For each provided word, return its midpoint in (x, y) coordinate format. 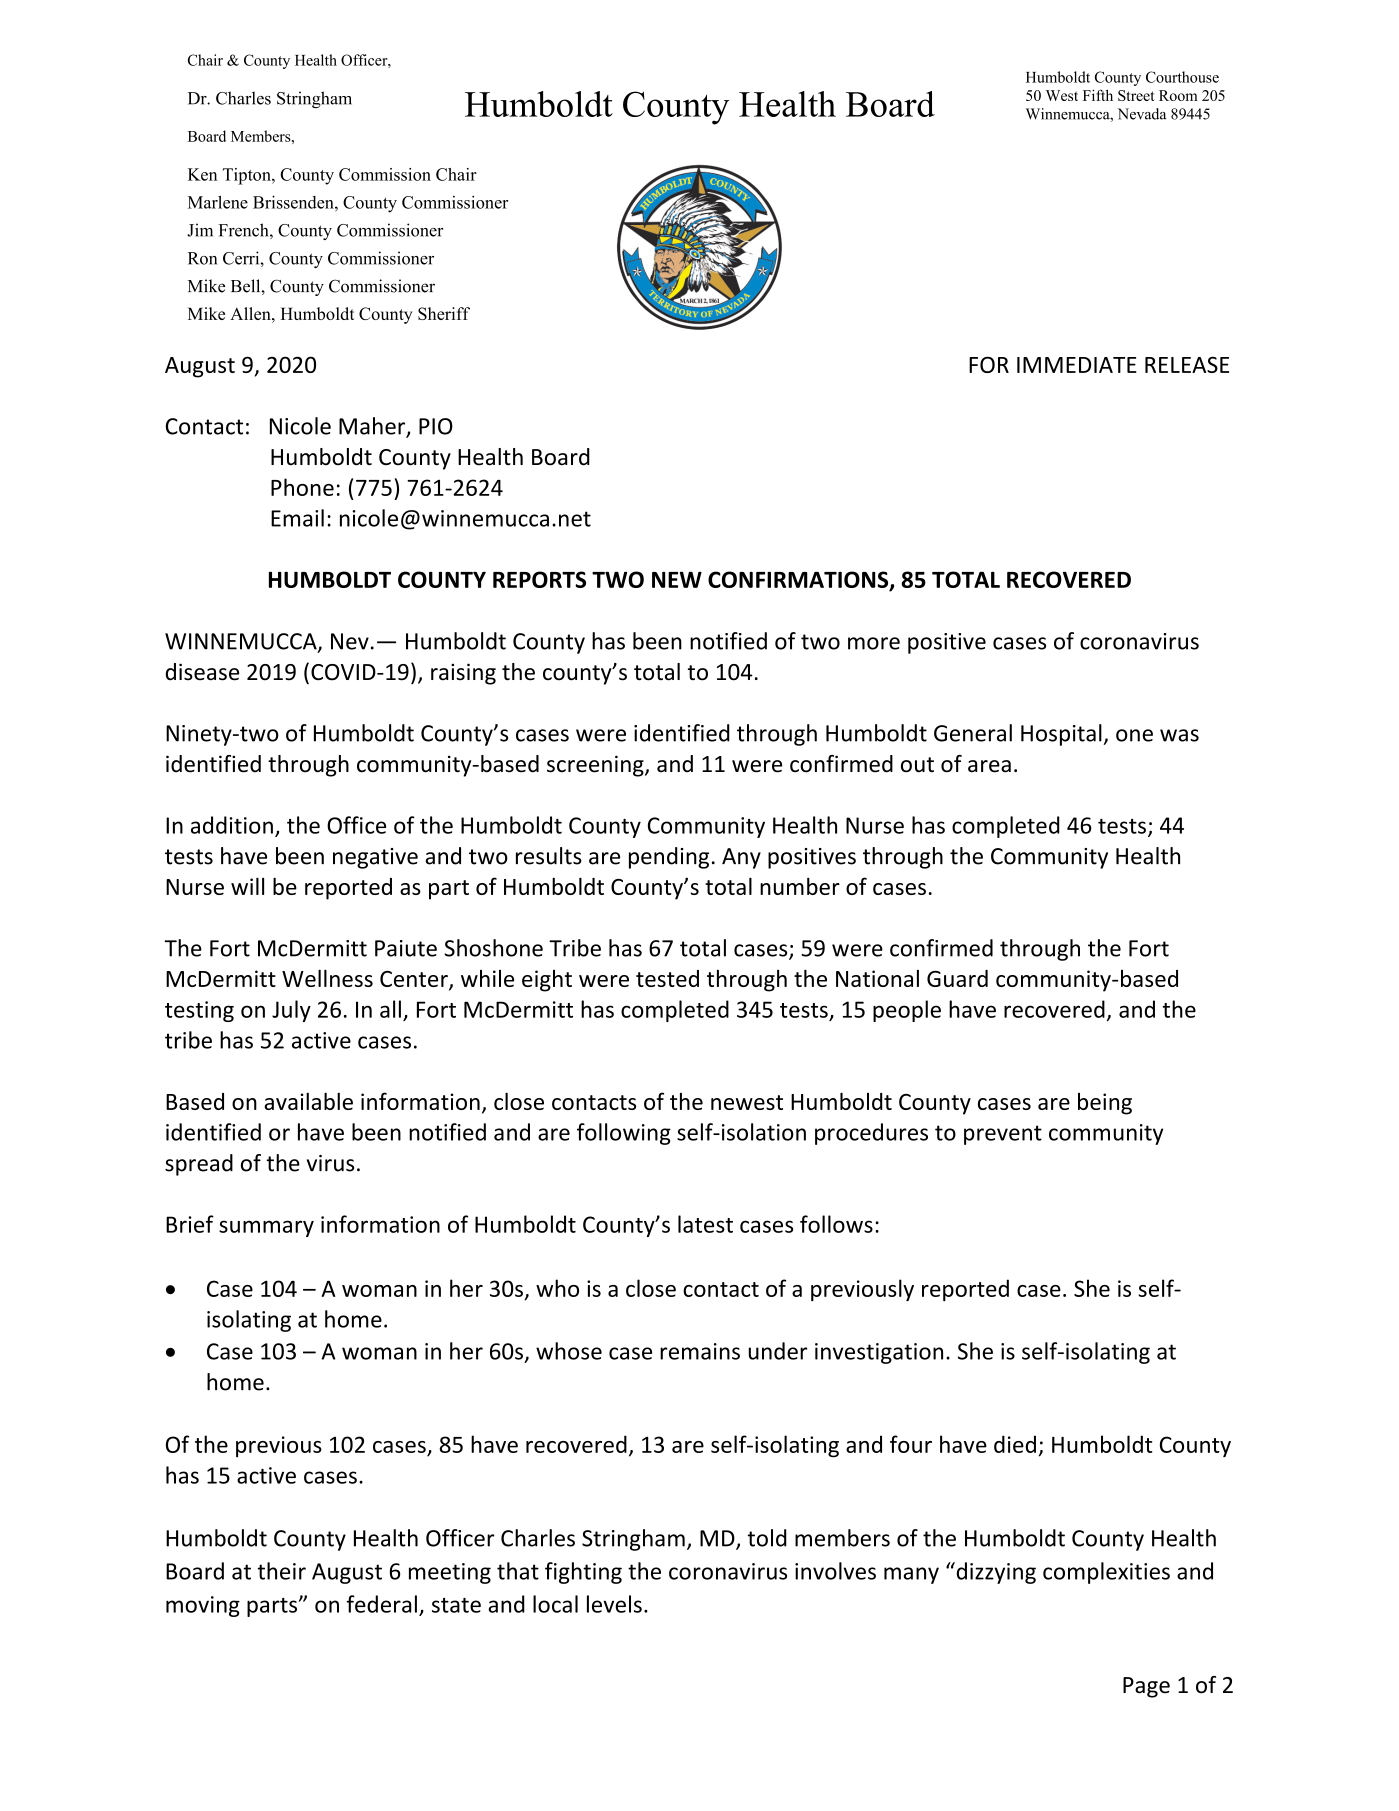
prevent (1003, 1135)
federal (382, 1604)
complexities (1106, 1573)
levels (614, 1604)
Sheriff (444, 313)
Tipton (248, 176)
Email (297, 518)
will (247, 886)
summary (266, 1228)
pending (669, 858)
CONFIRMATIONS (799, 580)
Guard (957, 978)
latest (705, 1224)
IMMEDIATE (1077, 365)
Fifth (1098, 95)
